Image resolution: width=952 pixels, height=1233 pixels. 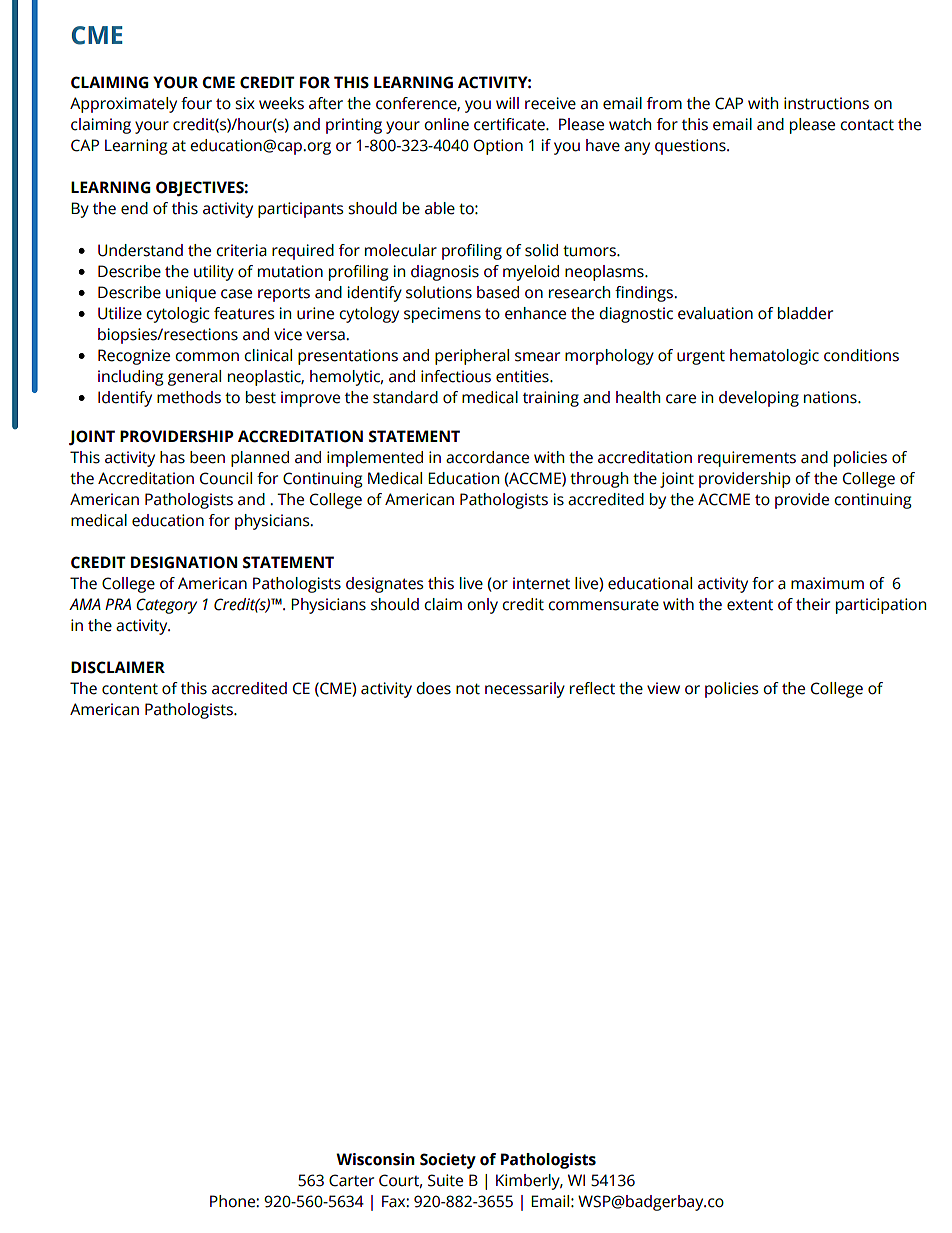 I want to click on their, so click(x=813, y=604).
